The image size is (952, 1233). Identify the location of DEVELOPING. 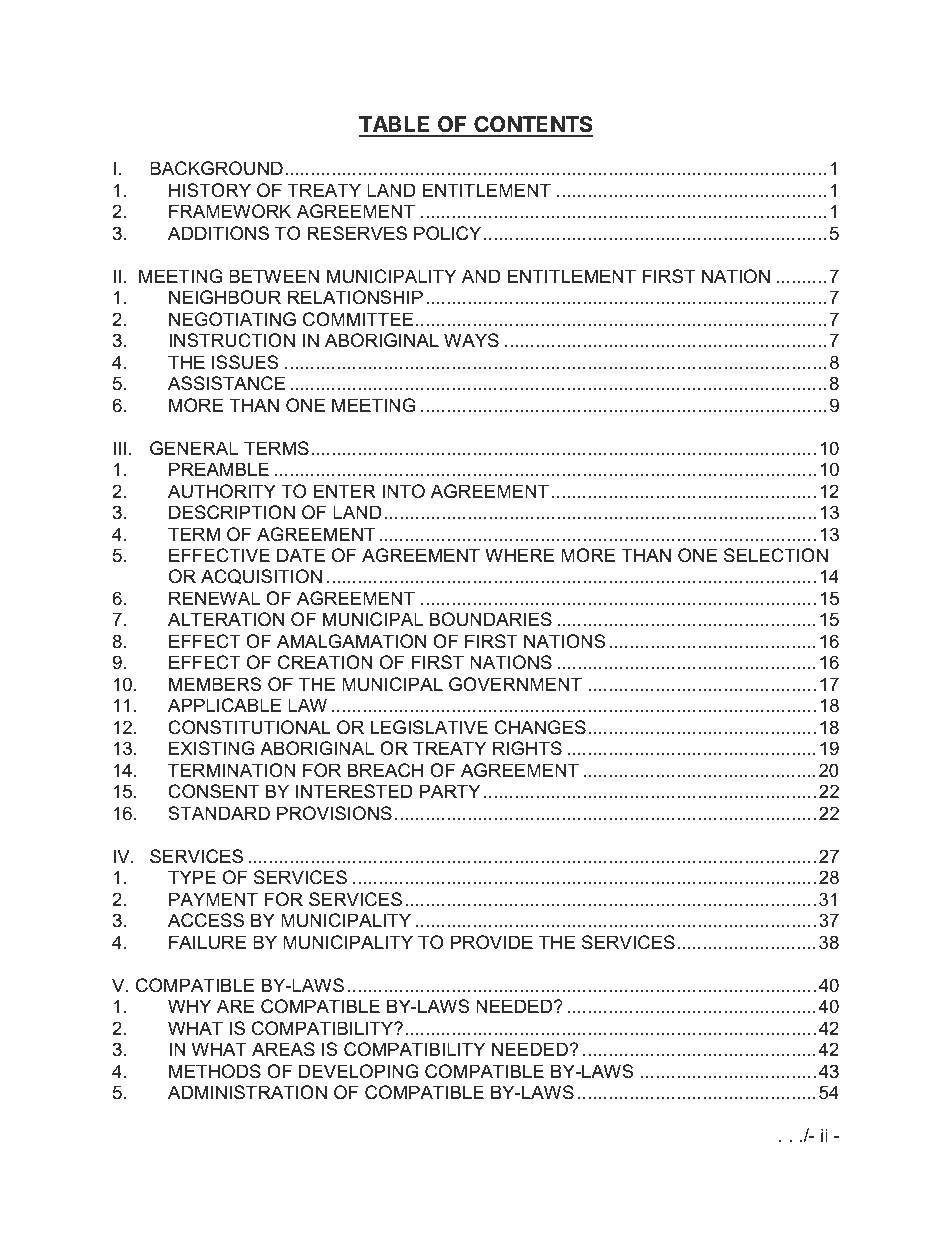
(358, 1071).
